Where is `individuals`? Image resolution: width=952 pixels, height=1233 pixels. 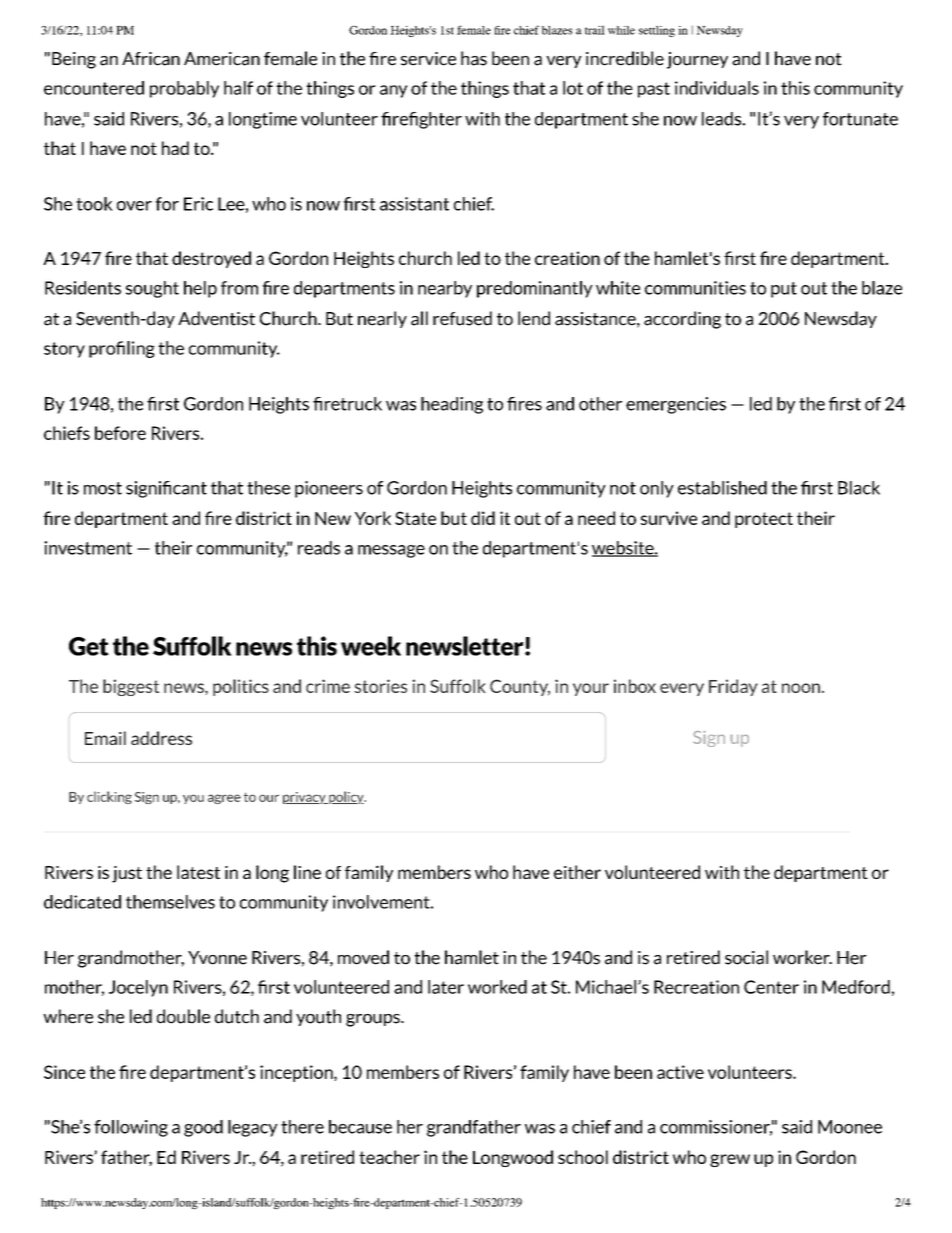 individuals is located at coordinates (717, 88).
